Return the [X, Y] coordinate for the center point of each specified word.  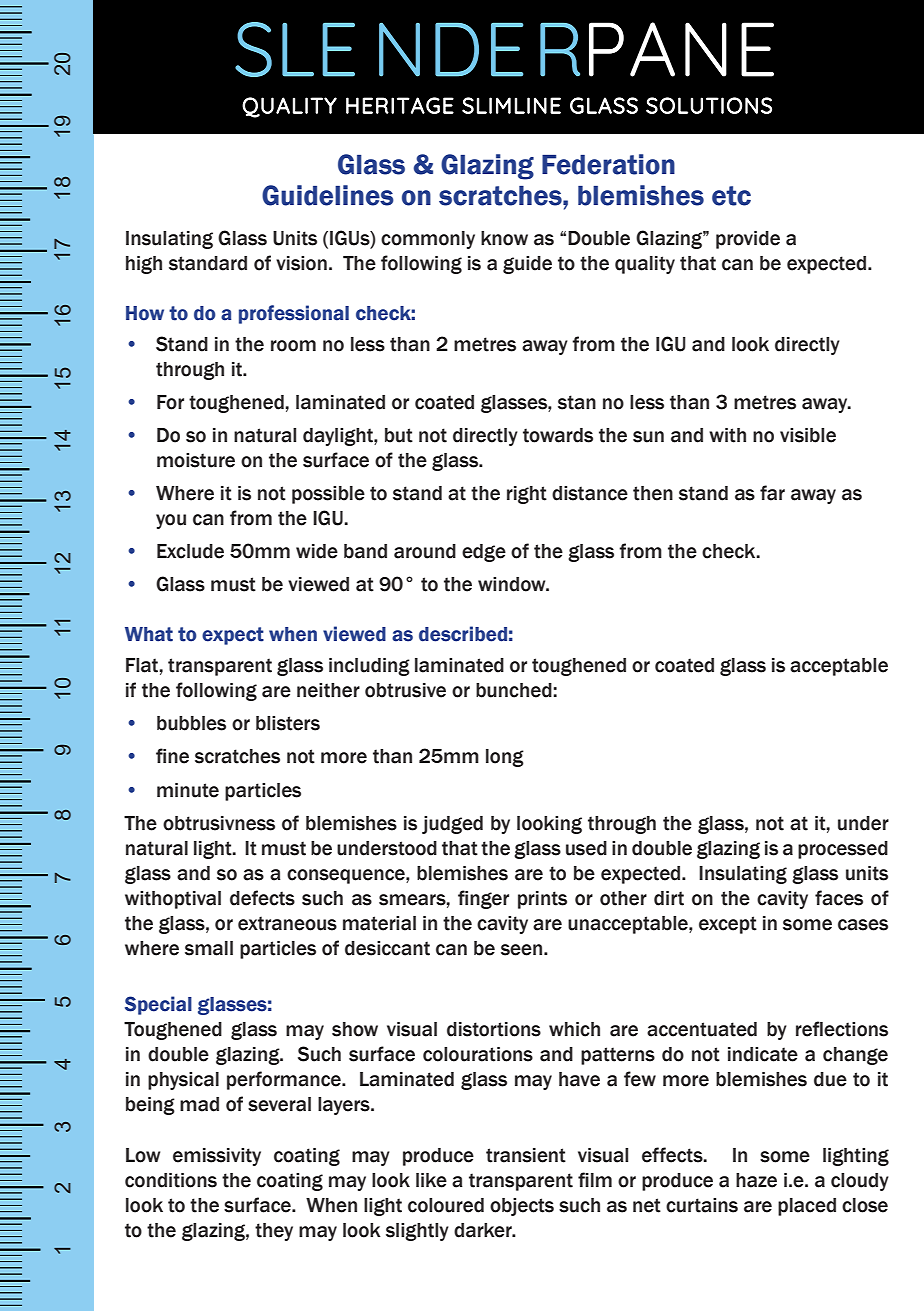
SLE [295, 49]
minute [188, 790]
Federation [608, 164]
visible [808, 435]
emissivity [217, 1157]
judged [452, 825]
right [527, 495]
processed [843, 850]
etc [731, 196]
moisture [196, 460]
